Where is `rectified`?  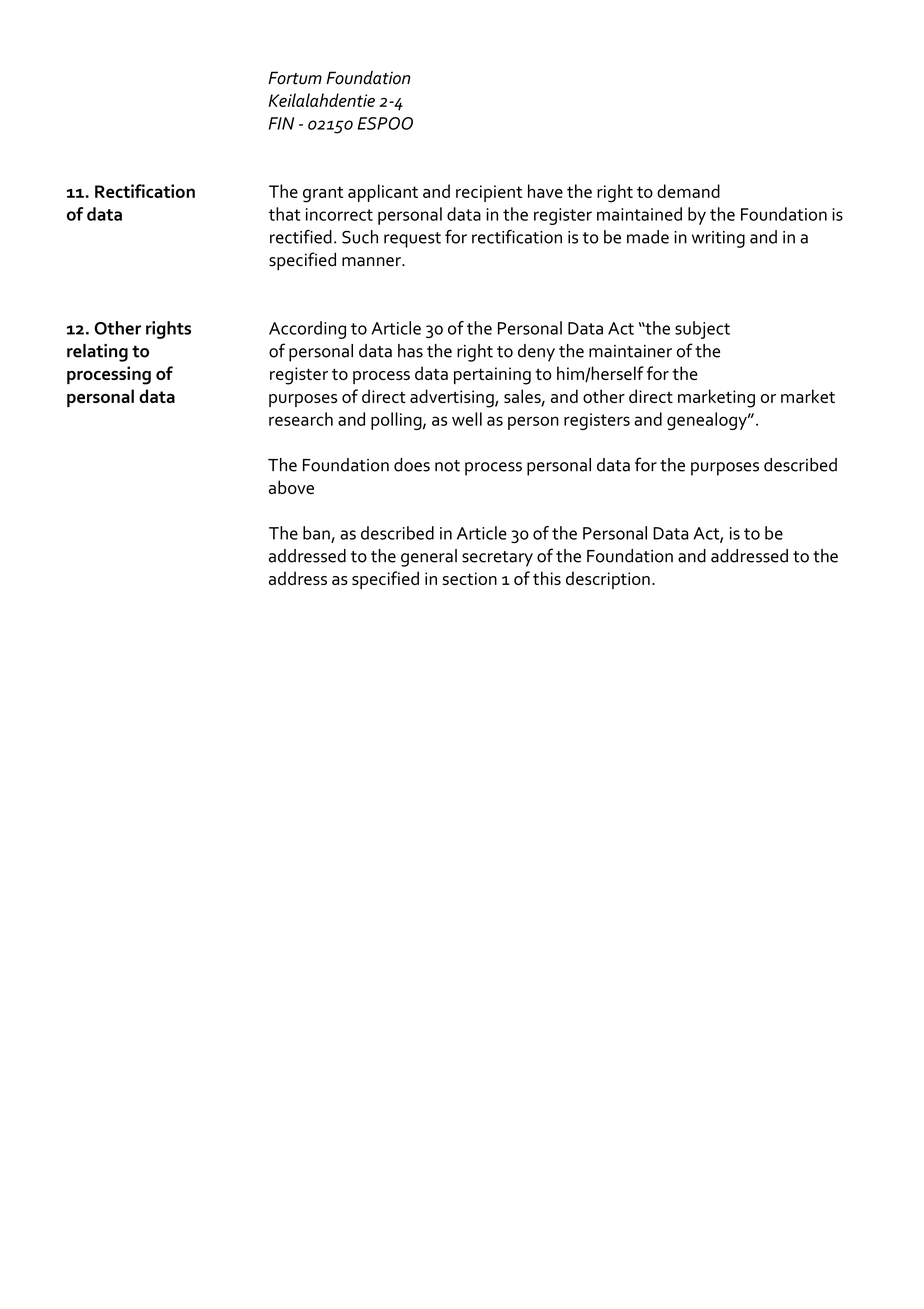 rectified is located at coordinates (301, 236).
